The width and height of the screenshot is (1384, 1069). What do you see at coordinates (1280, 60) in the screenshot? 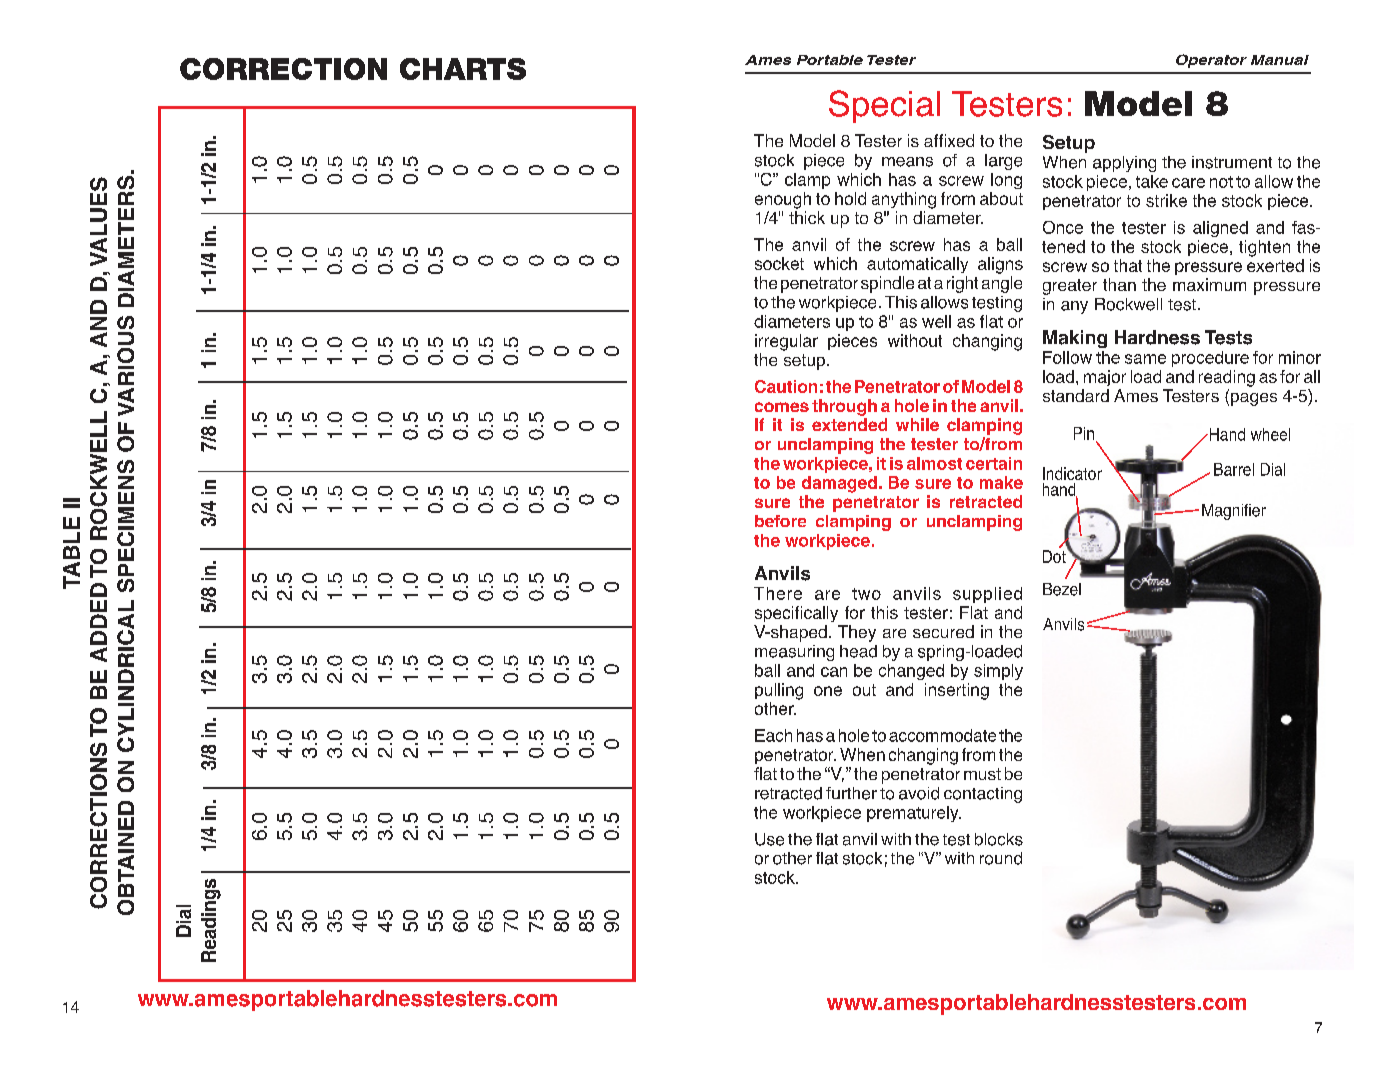
I see `Manual` at bounding box center [1280, 60].
